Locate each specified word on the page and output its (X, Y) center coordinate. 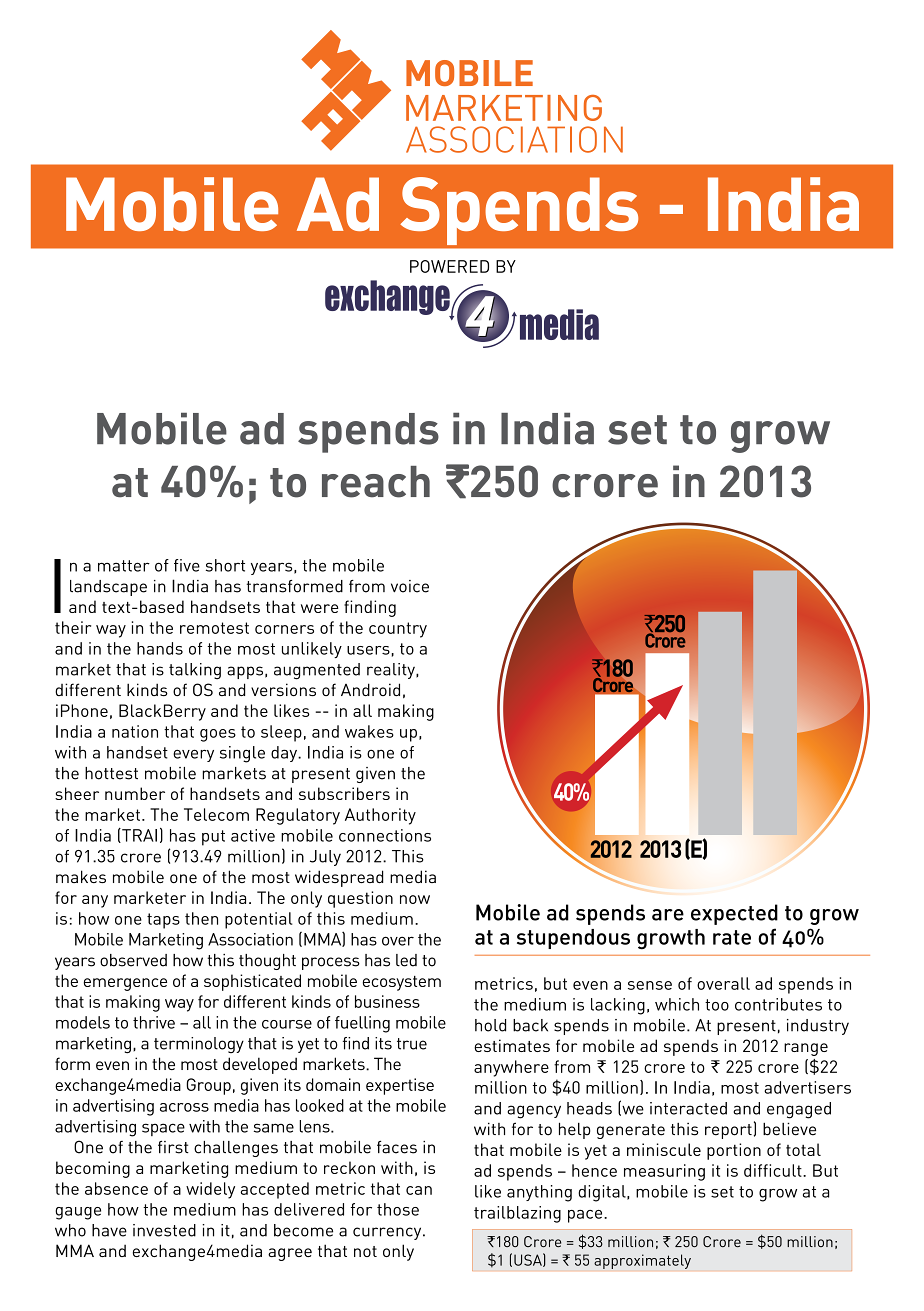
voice (410, 586)
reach (376, 482)
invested (164, 1230)
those (398, 1209)
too (717, 1005)
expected (734, 914)
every (193, 755)
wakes (369, 731)
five (187, 565)
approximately (642, 1261)
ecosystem (402, 983)
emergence (125, 984)
